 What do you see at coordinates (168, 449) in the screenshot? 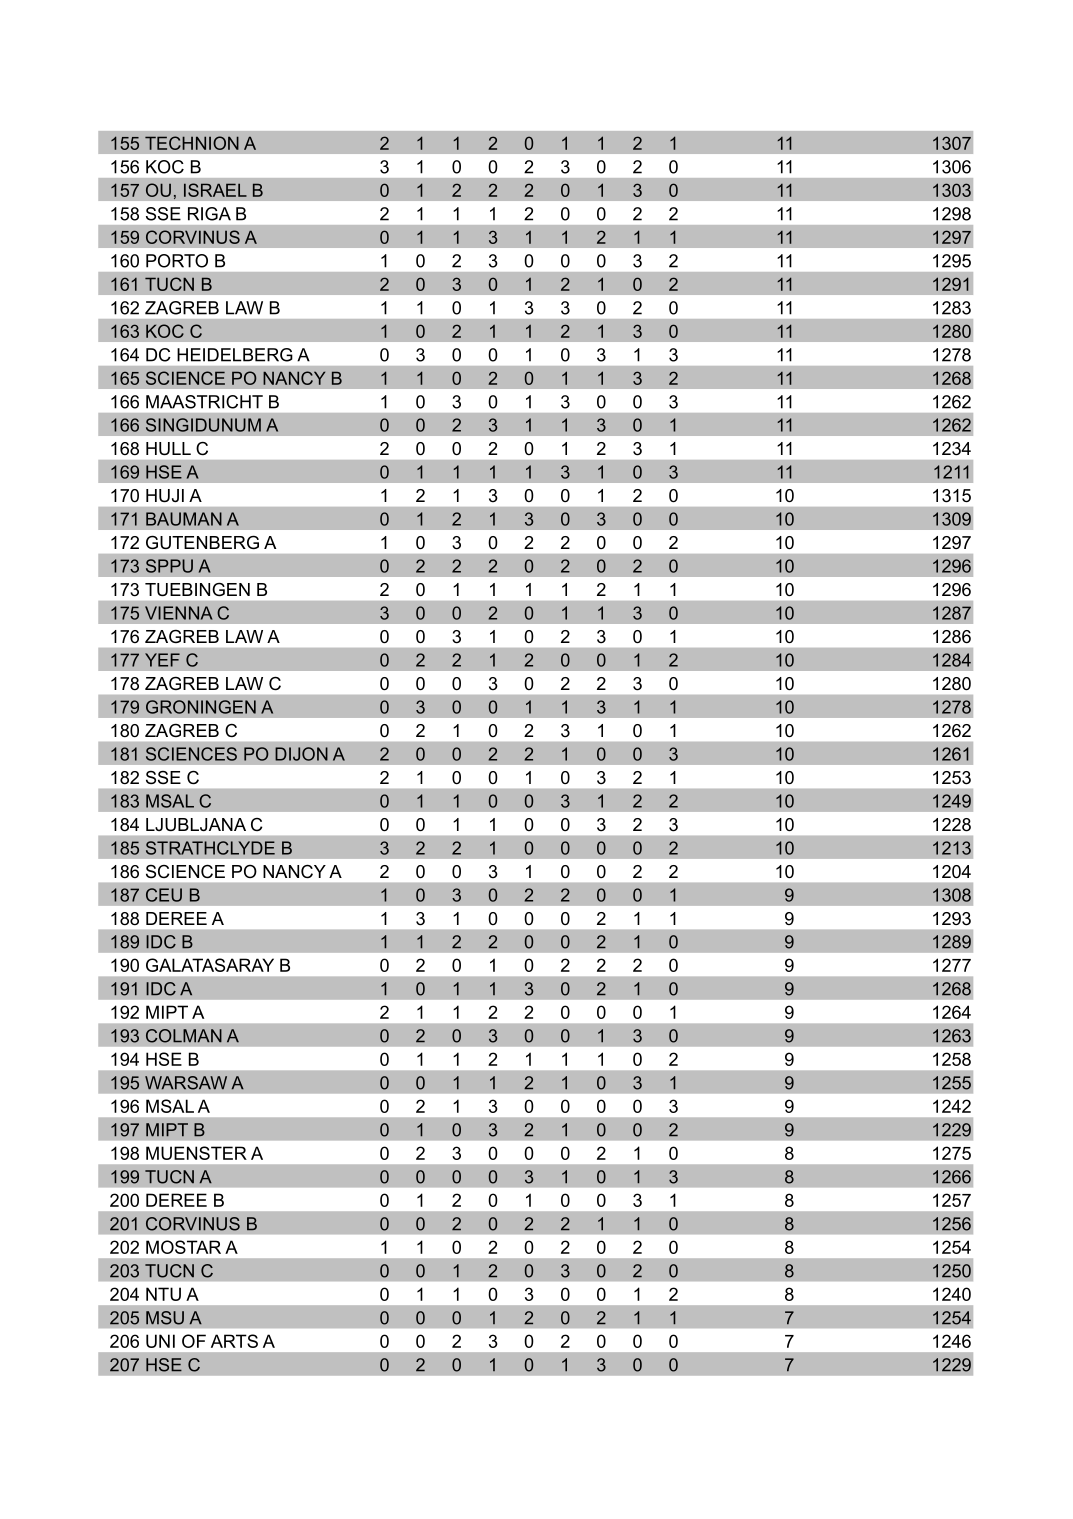
I see `HULL` at bounding box center [168, 449].
